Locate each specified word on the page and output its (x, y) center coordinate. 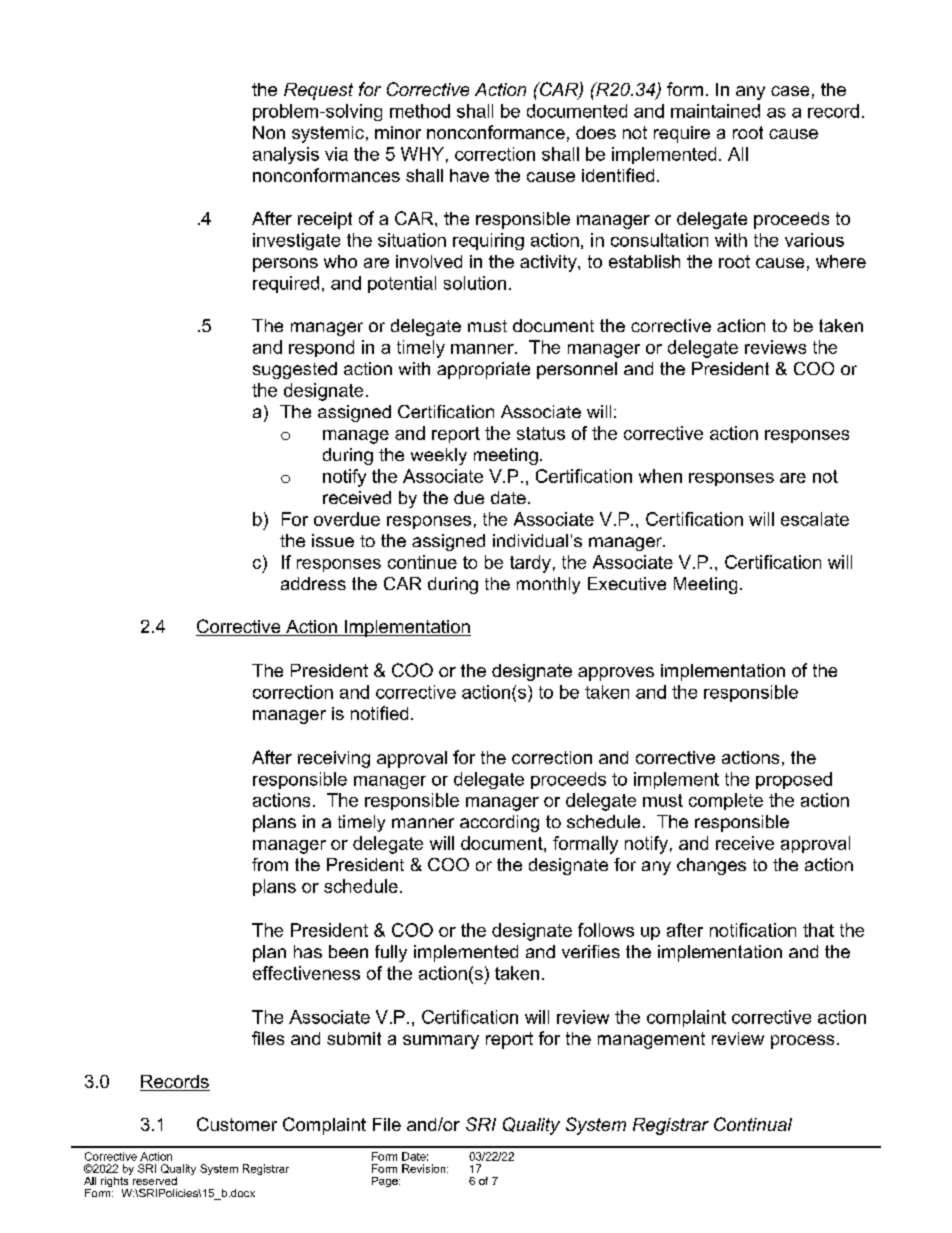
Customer (237, 1124)
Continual (753, 1124)
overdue (347, 519)
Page (386, 1182)
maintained (715, 111)
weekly (439, 456)
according (499, 823)
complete (726, 801)
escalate (815, 519)
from (270, 864)
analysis (286, 155)
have (469, 175)
